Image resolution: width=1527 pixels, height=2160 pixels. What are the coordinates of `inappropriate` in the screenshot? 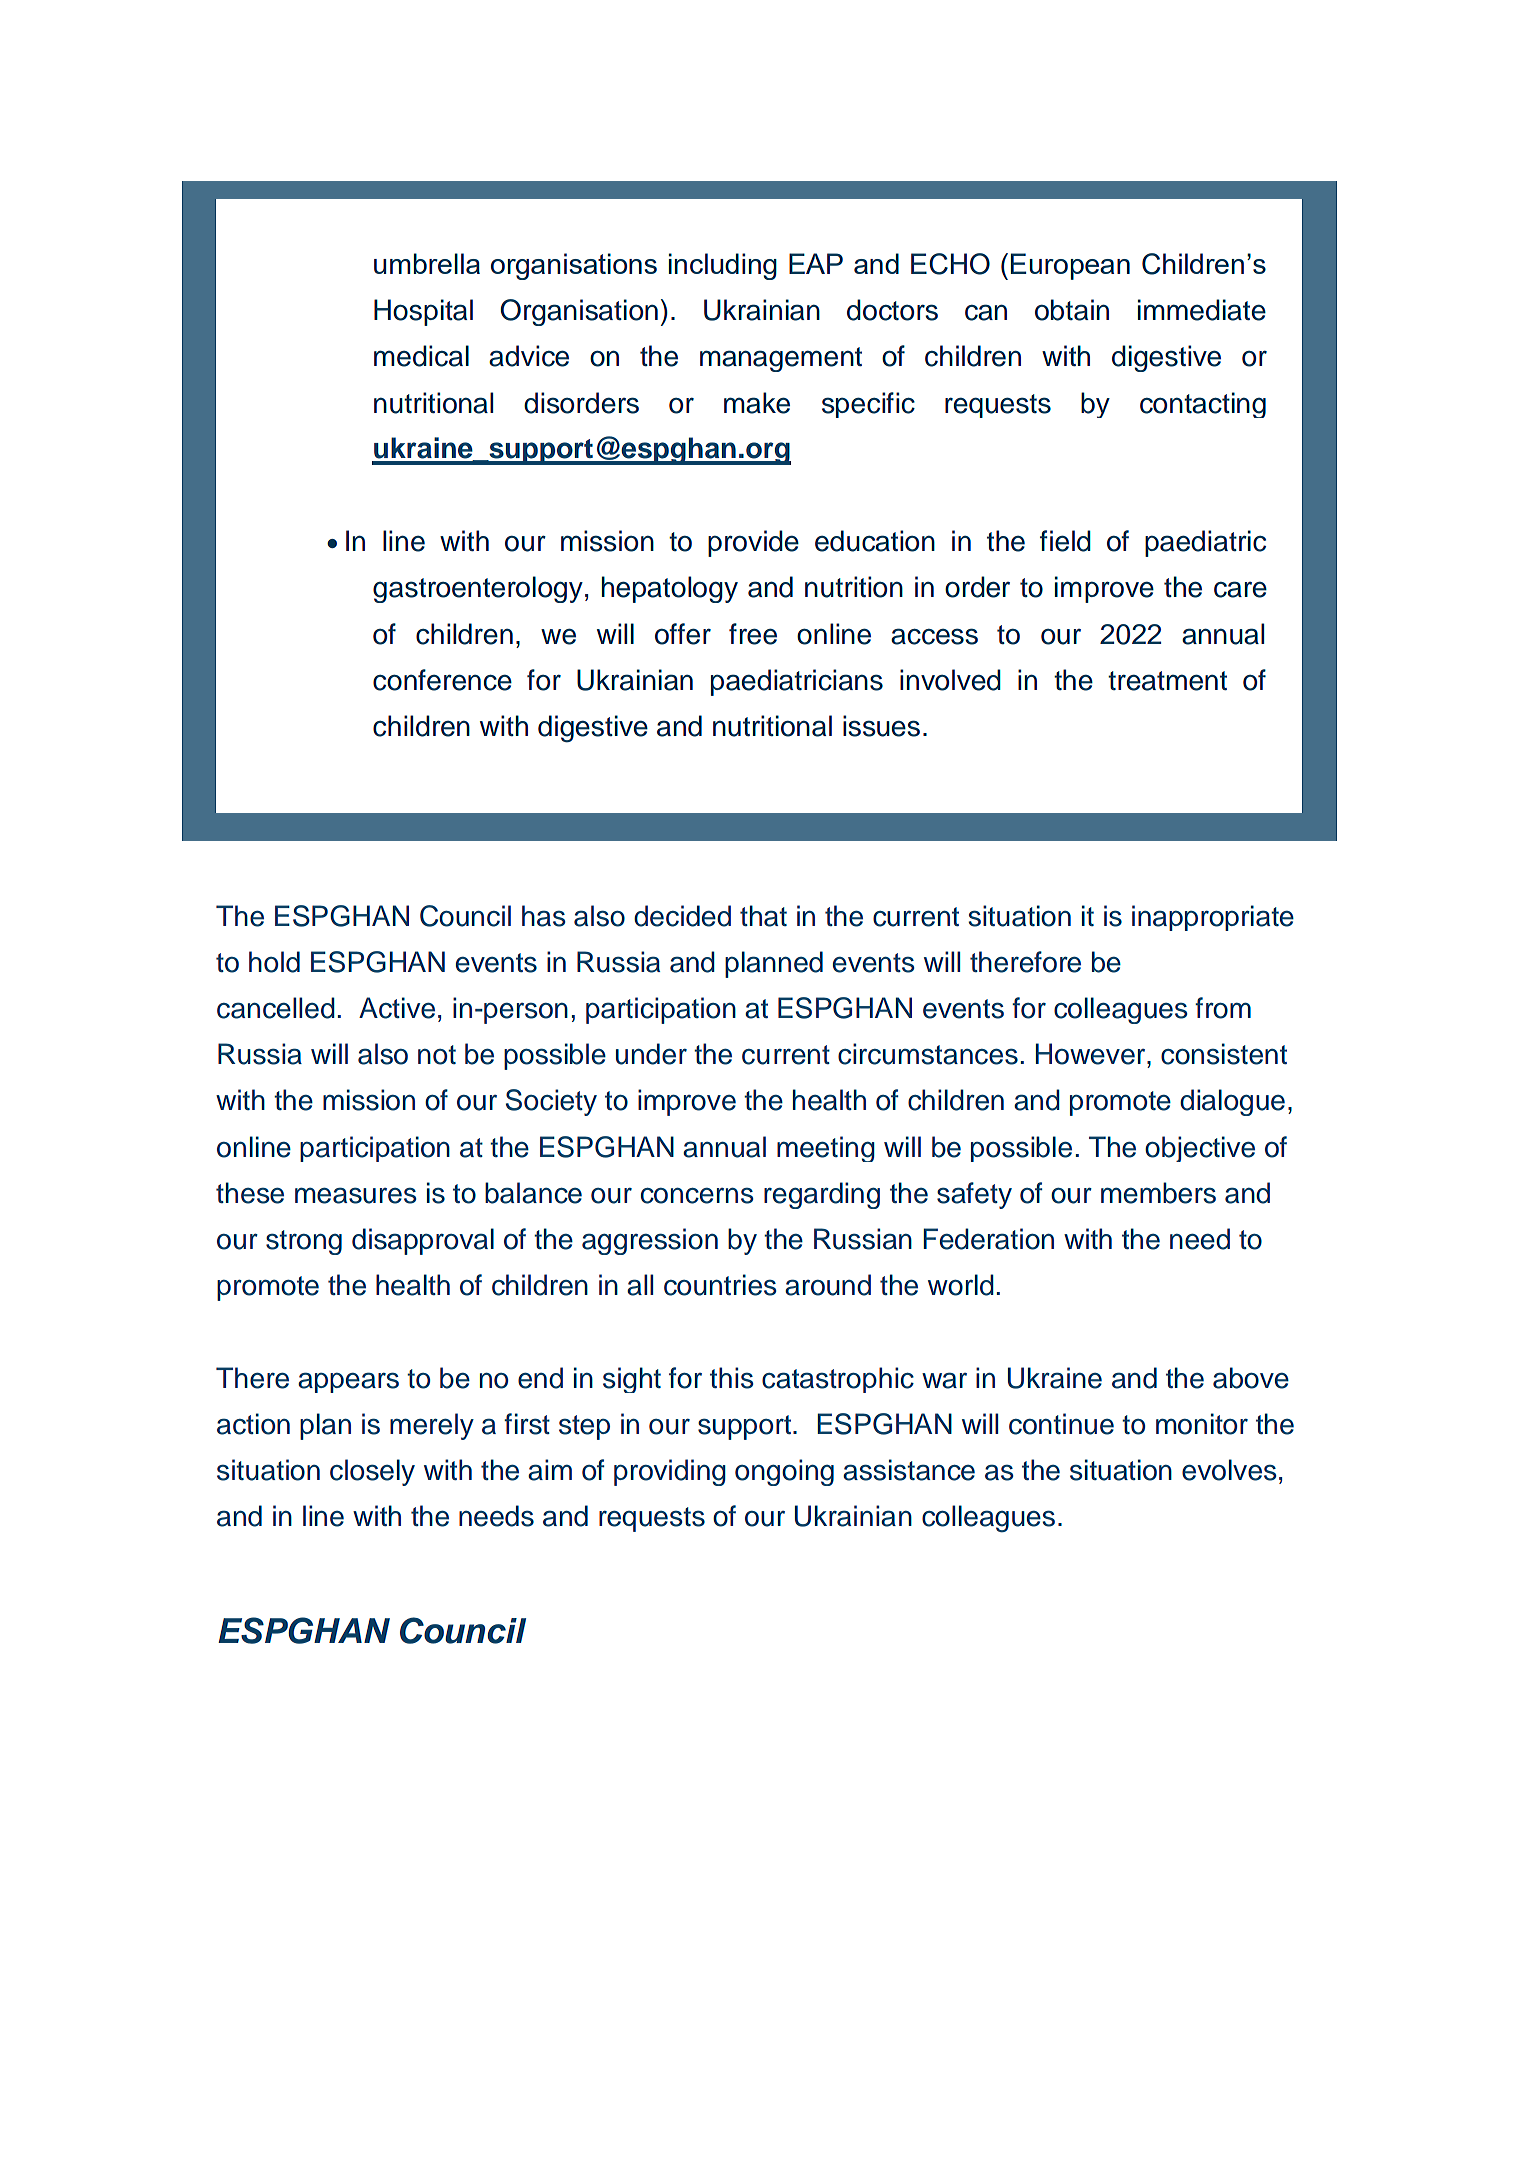 It's located at (1213, 918).
